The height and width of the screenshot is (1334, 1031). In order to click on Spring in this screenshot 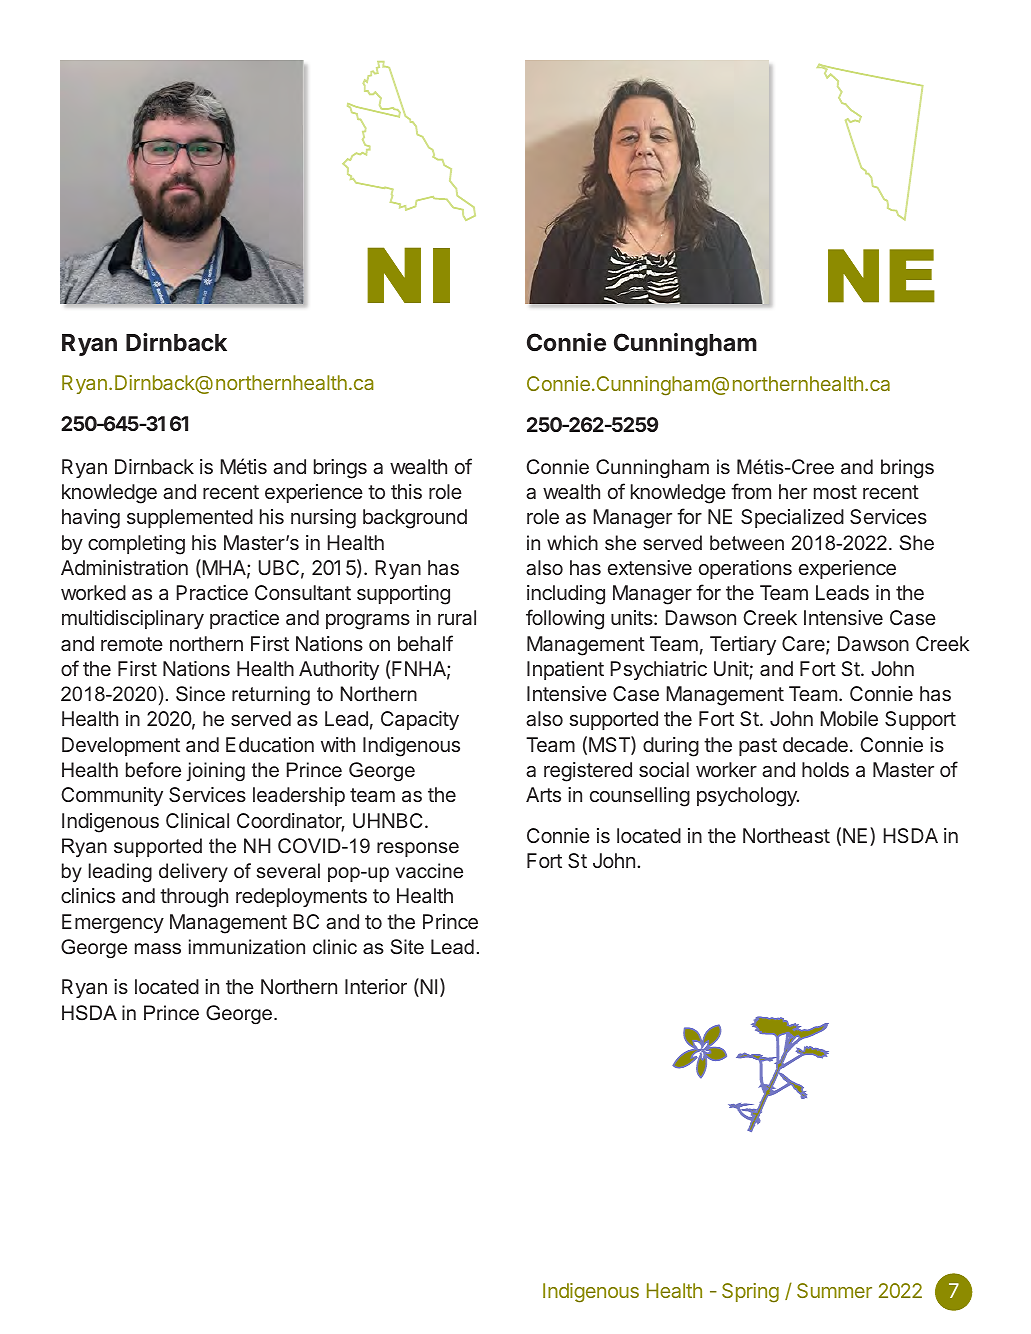, I will do `click(750, 1293)`.
